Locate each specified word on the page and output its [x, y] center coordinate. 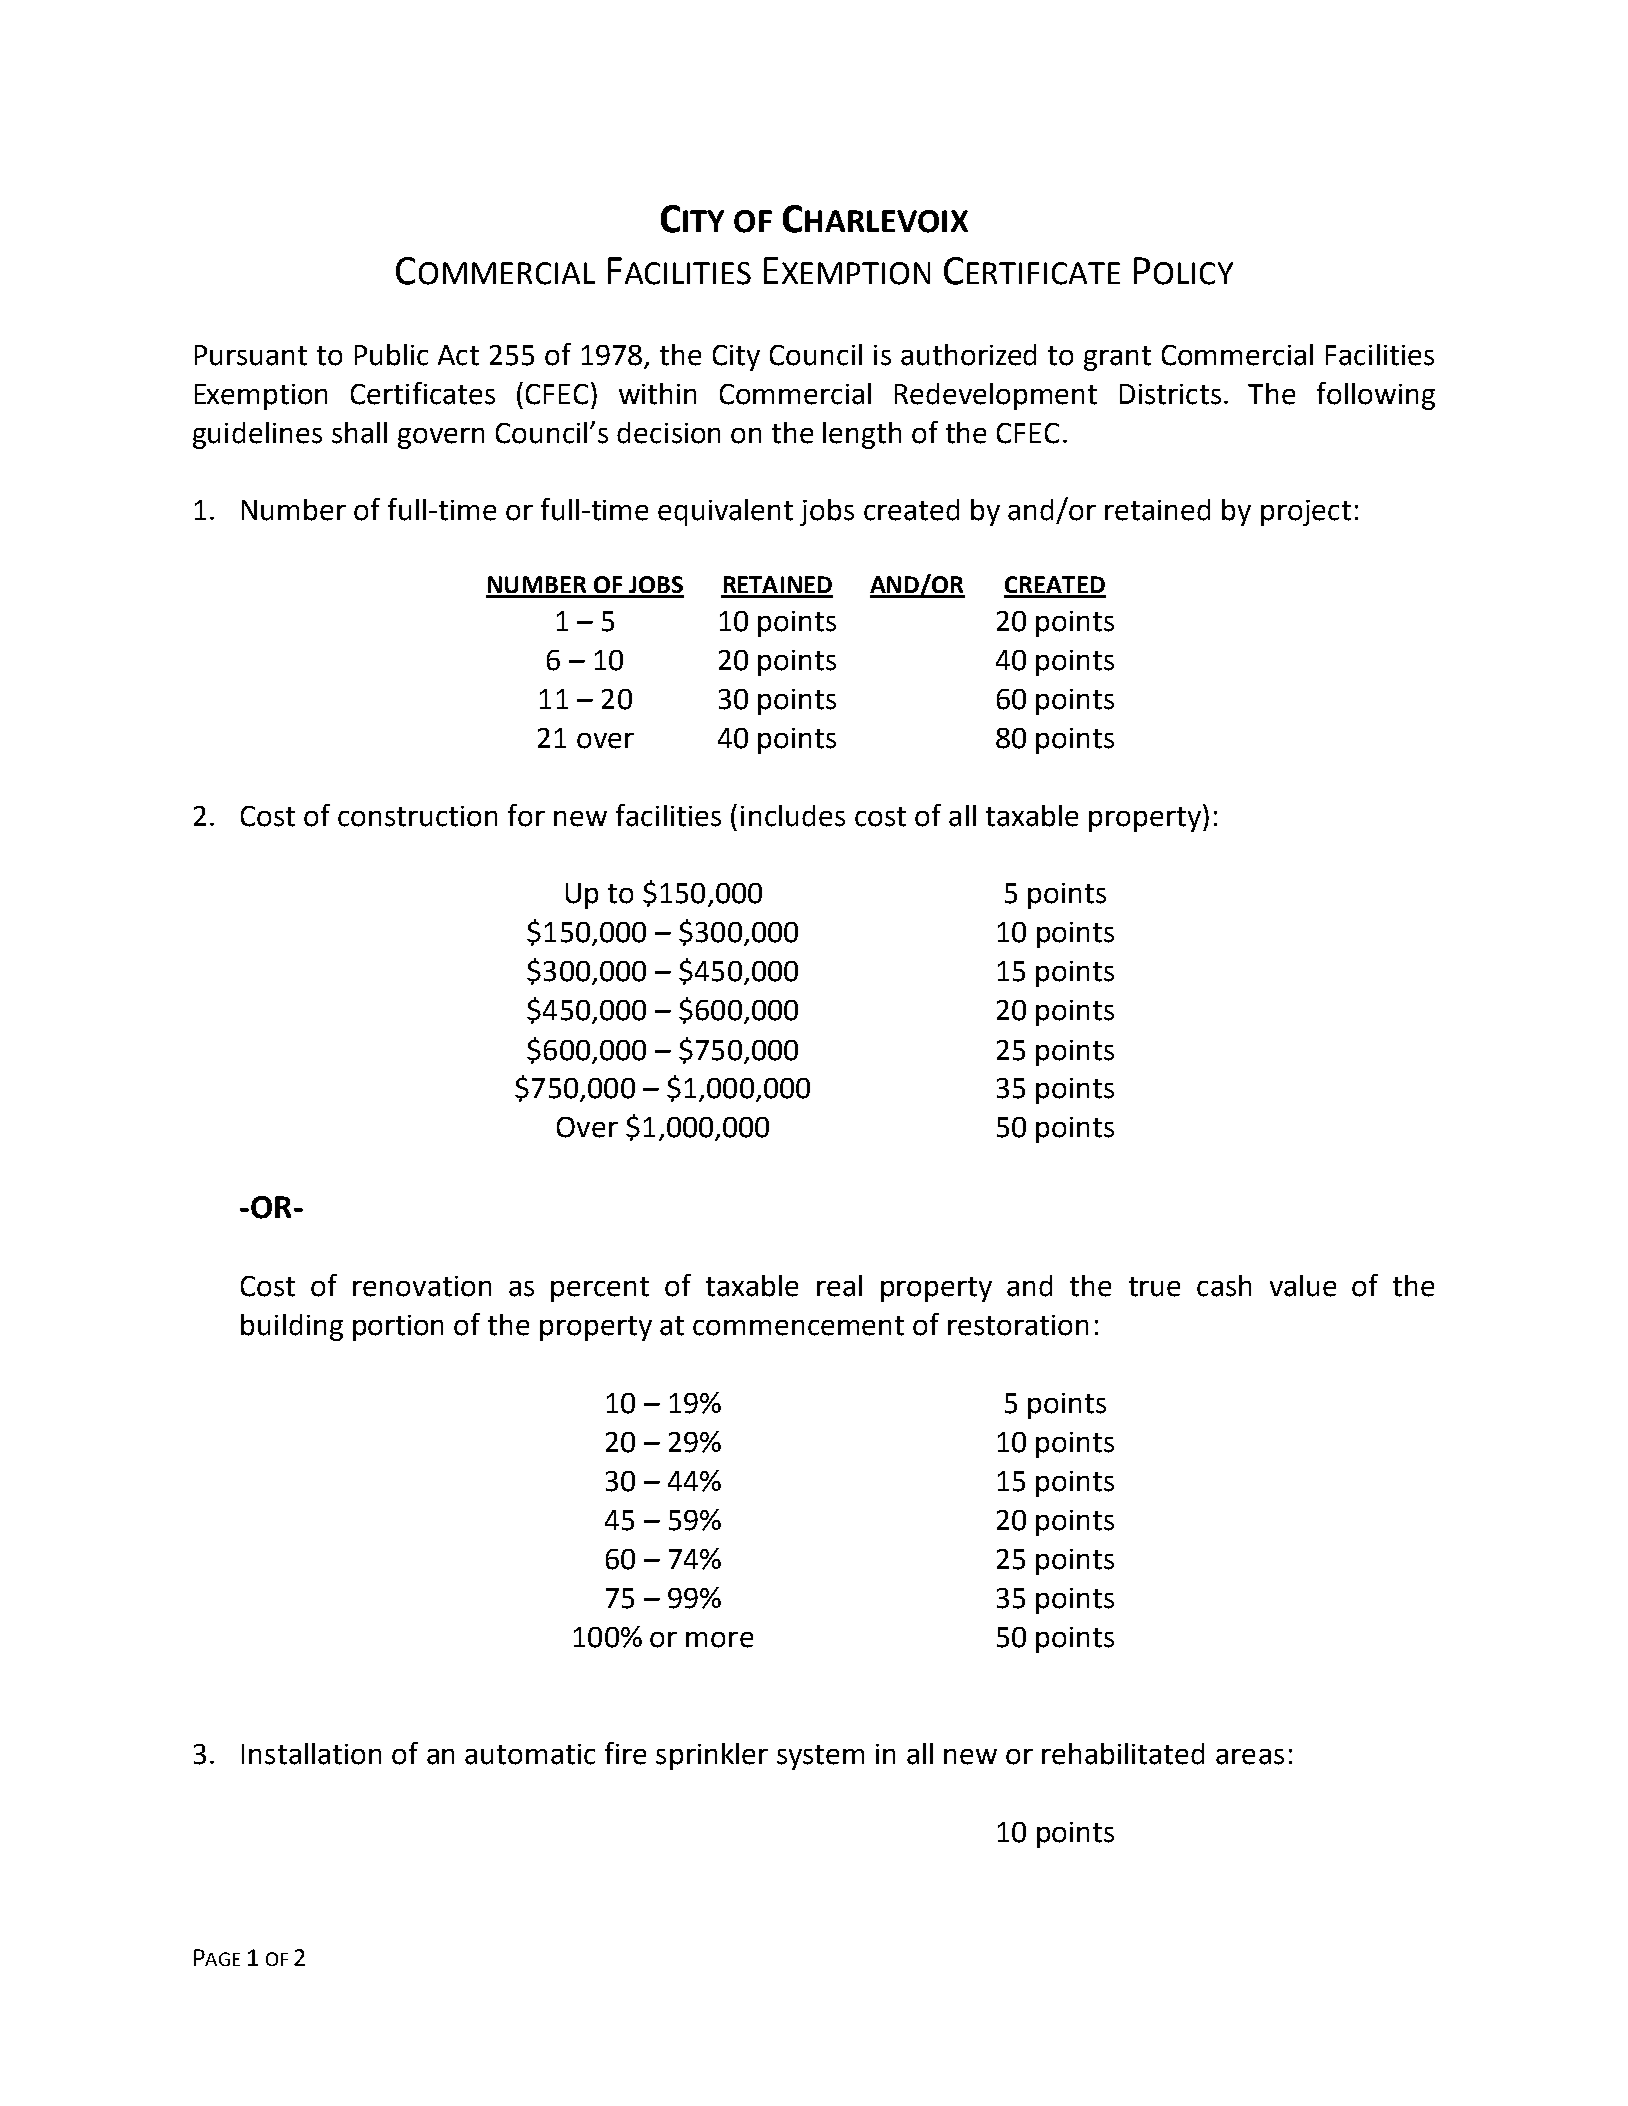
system [820, 1757]
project [1306, 513]
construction [417, 816]
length [862, 435]
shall [359, 433]
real [839, 1286]
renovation [422, 1286]
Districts [1170, 394]
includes [793, 816]
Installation [311, 1754]
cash [1224, 1286]
